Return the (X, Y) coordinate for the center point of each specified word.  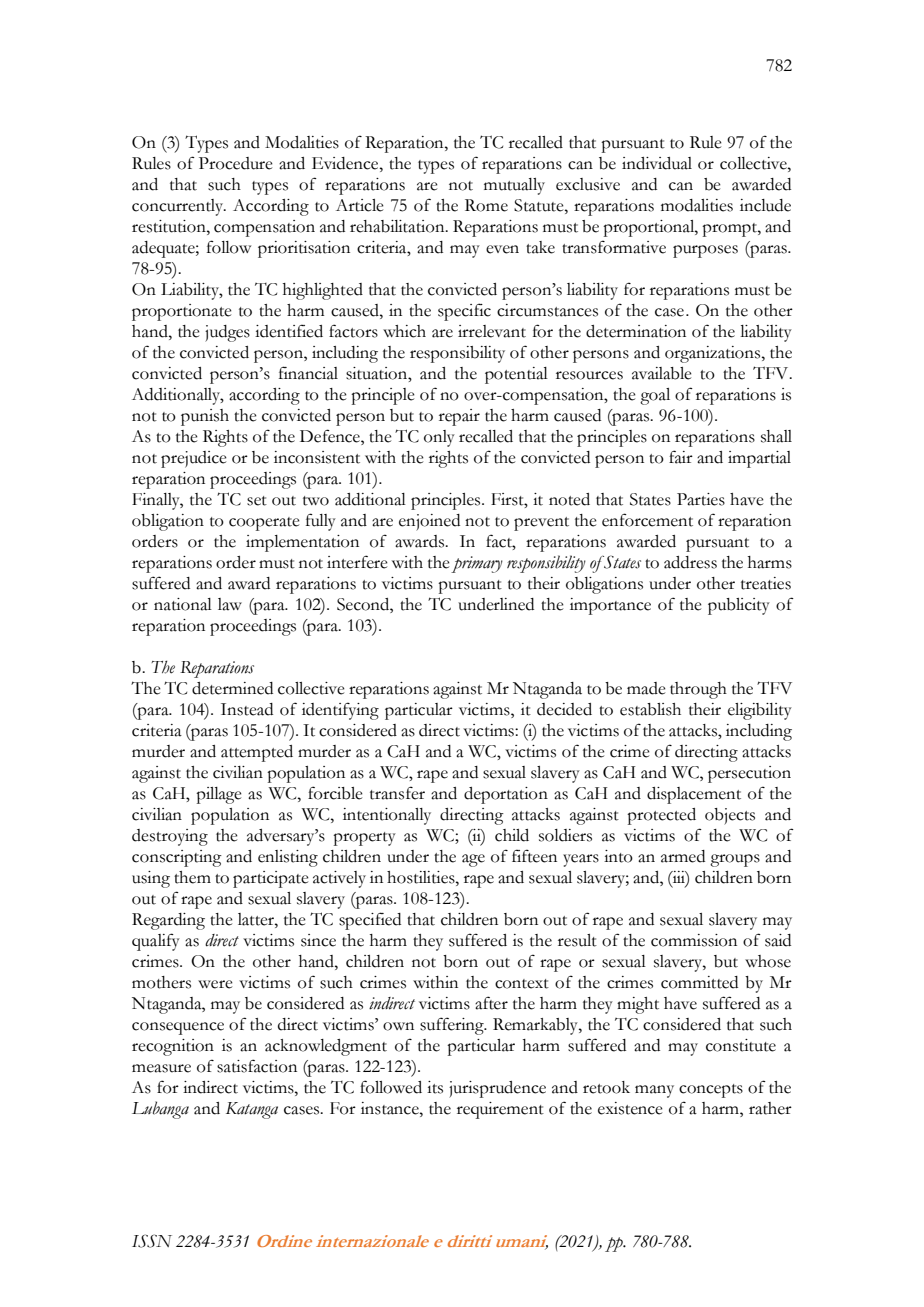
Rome (486, 205)
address (690, 562)
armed (683, 856)
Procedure (236, 163)
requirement (500, 1110)
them (192, 877)
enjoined (429, 522)
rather (770, 1108)
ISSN (152, 1241)
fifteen (534, 856)
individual (657, 163)
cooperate (264, 524)
